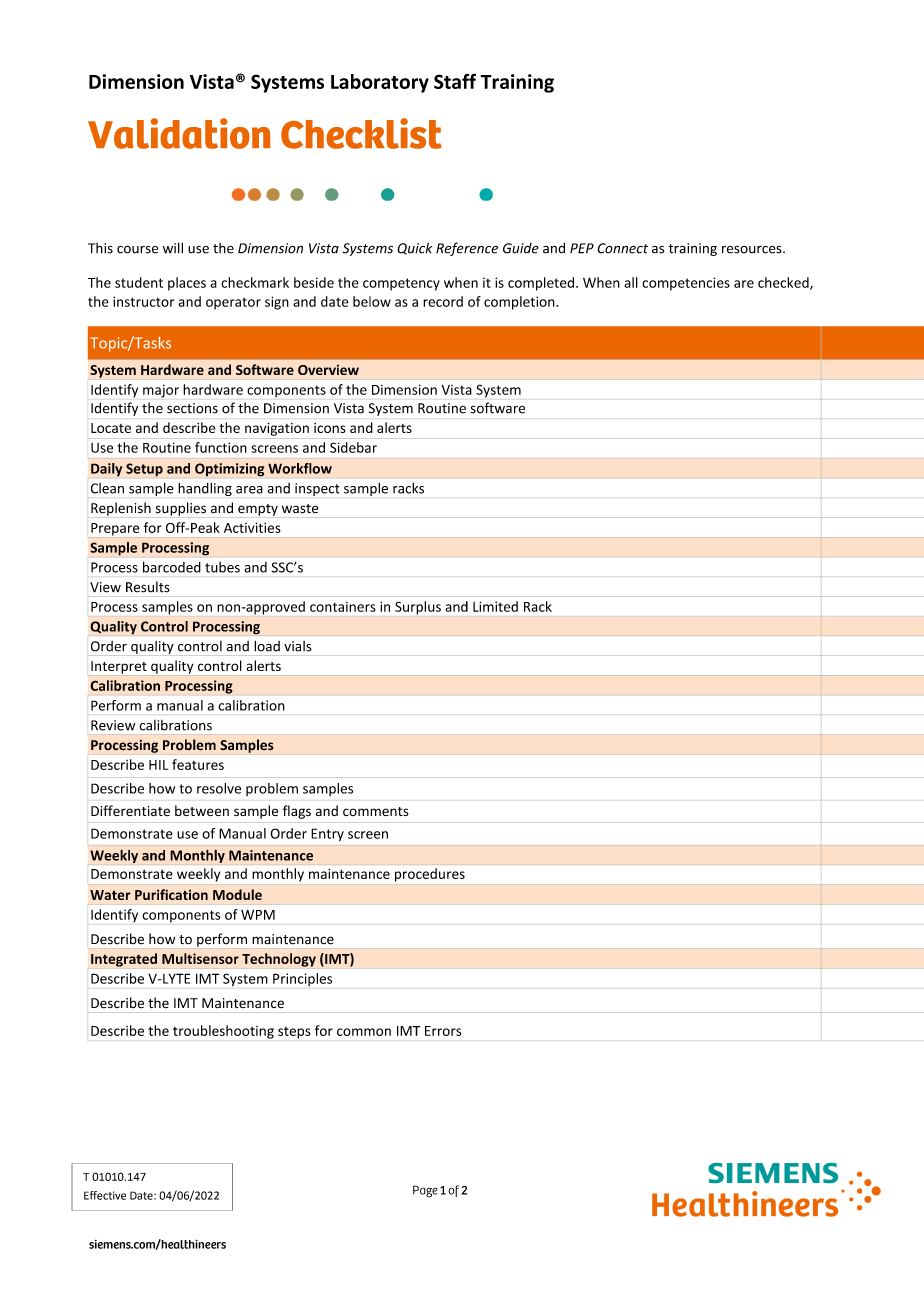 Image resolution: width=924 pixels, height=1308 pixels. I want to click on troubleshooting, so click(223, 1032).
